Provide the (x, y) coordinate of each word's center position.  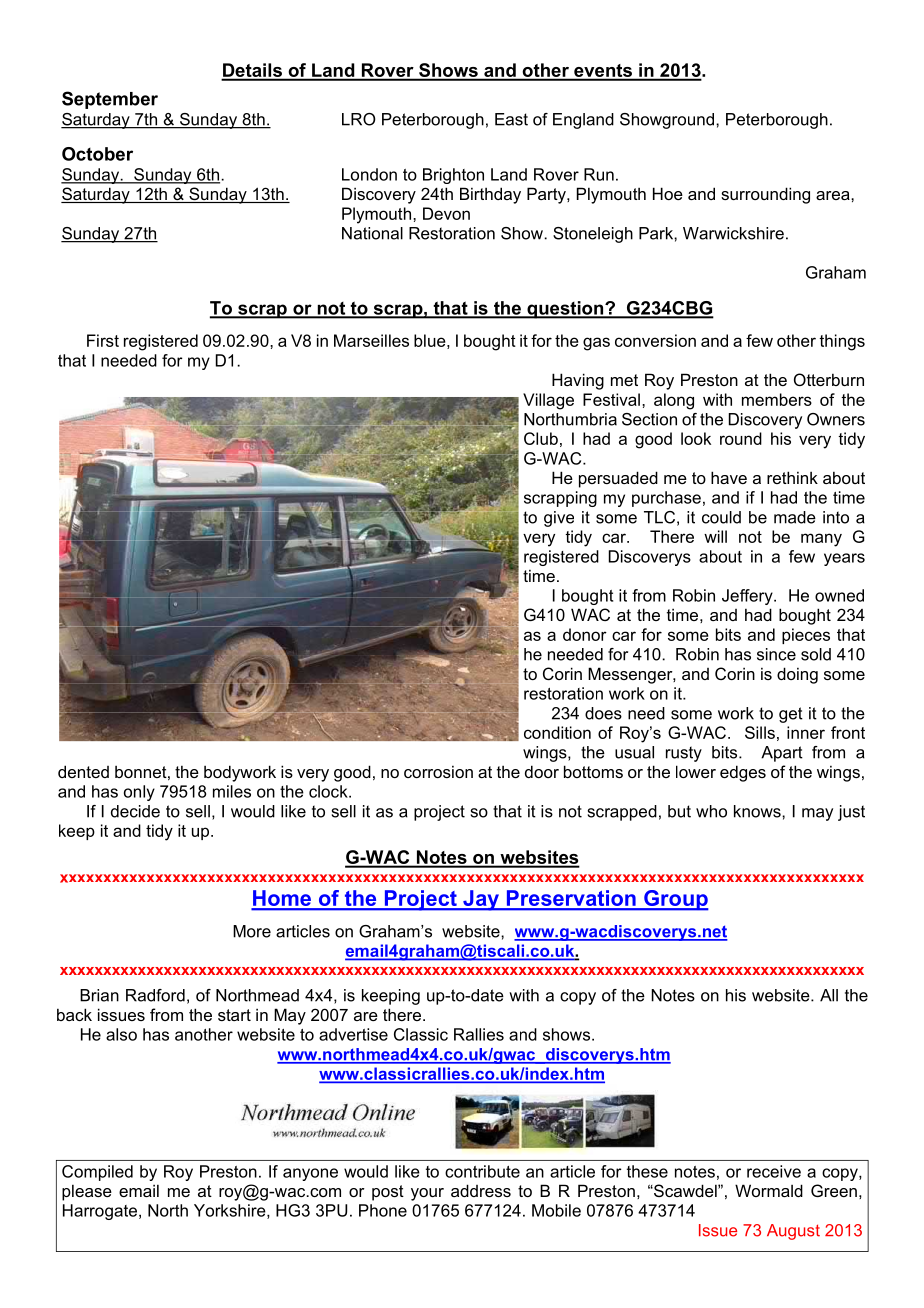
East (511, 119)
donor (585, 634)
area (834, 195)
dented (83, 771)
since (776, 654)
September (110, 100)
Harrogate (100, 1212)
